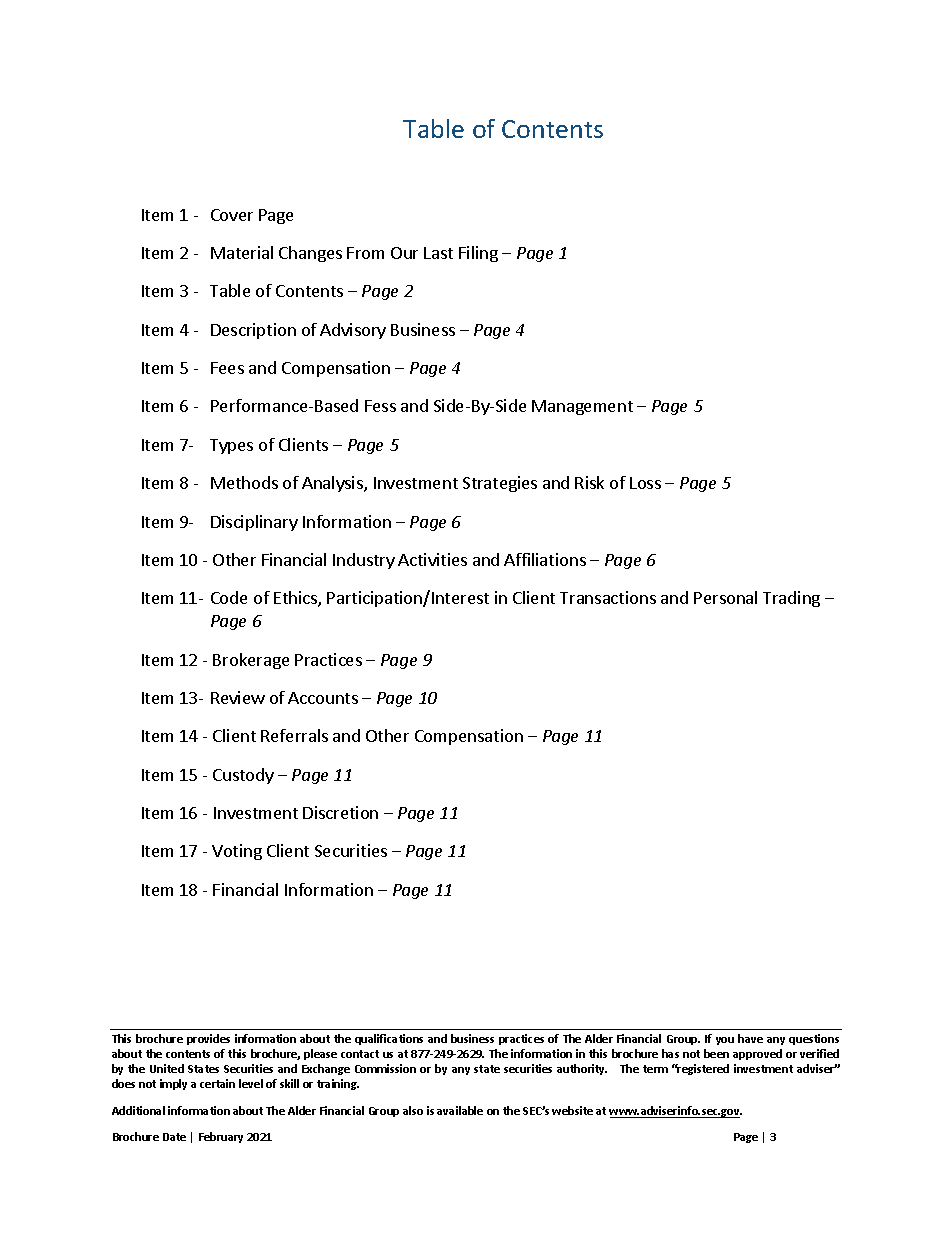 The width and height of the document is (952, 1233). What do you see at coordinates (582, 407) in the document?
I see `Management` at bounding box center [582, 407].
